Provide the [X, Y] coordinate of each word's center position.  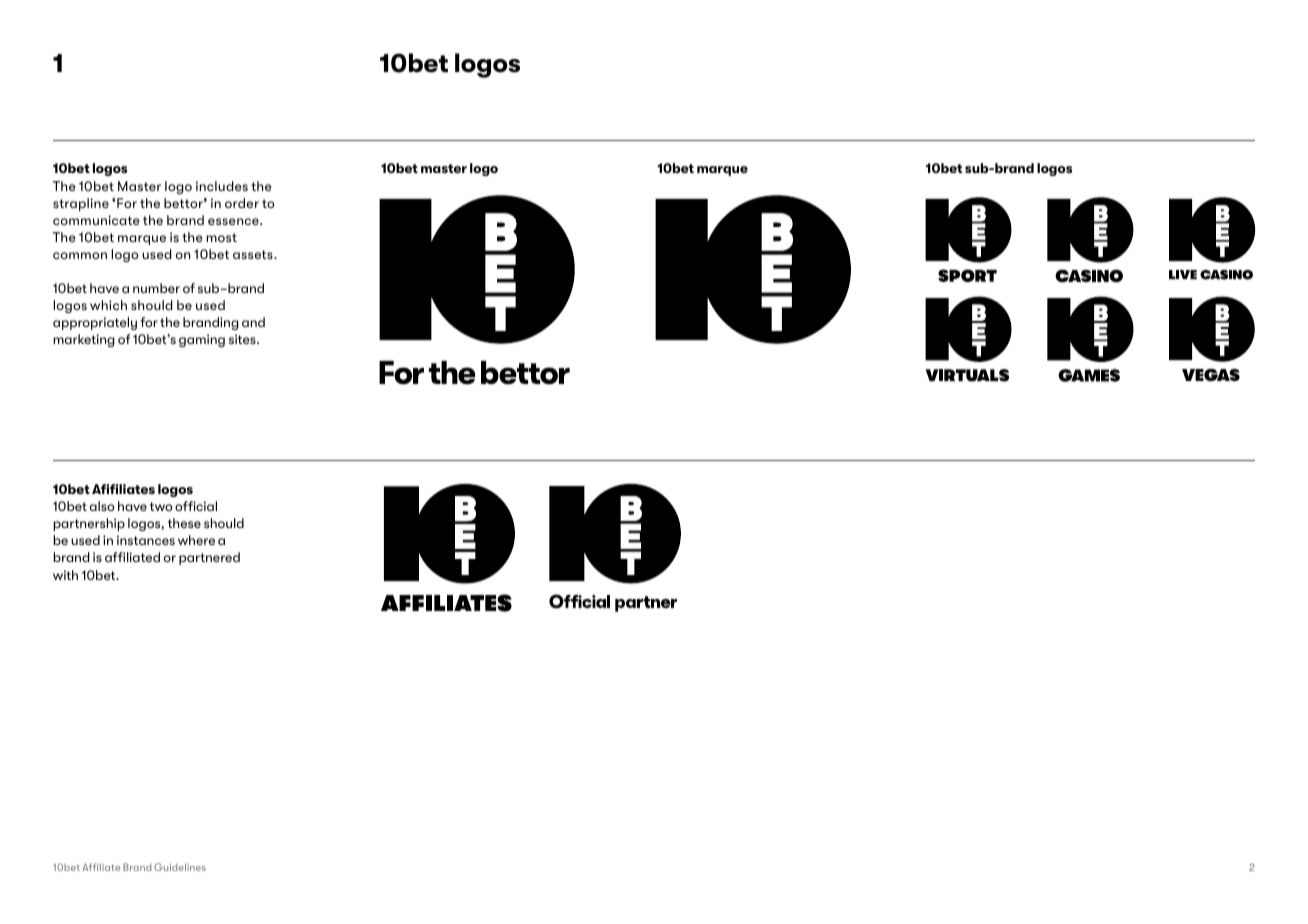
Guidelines [180, 867]
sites [243, 339]
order [242, 203]
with [65, 575]
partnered [209, 558]
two [161, 506]
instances [146, 540]
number [156, 288]
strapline [81, 204]
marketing [84, 340]
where [196, 540]
